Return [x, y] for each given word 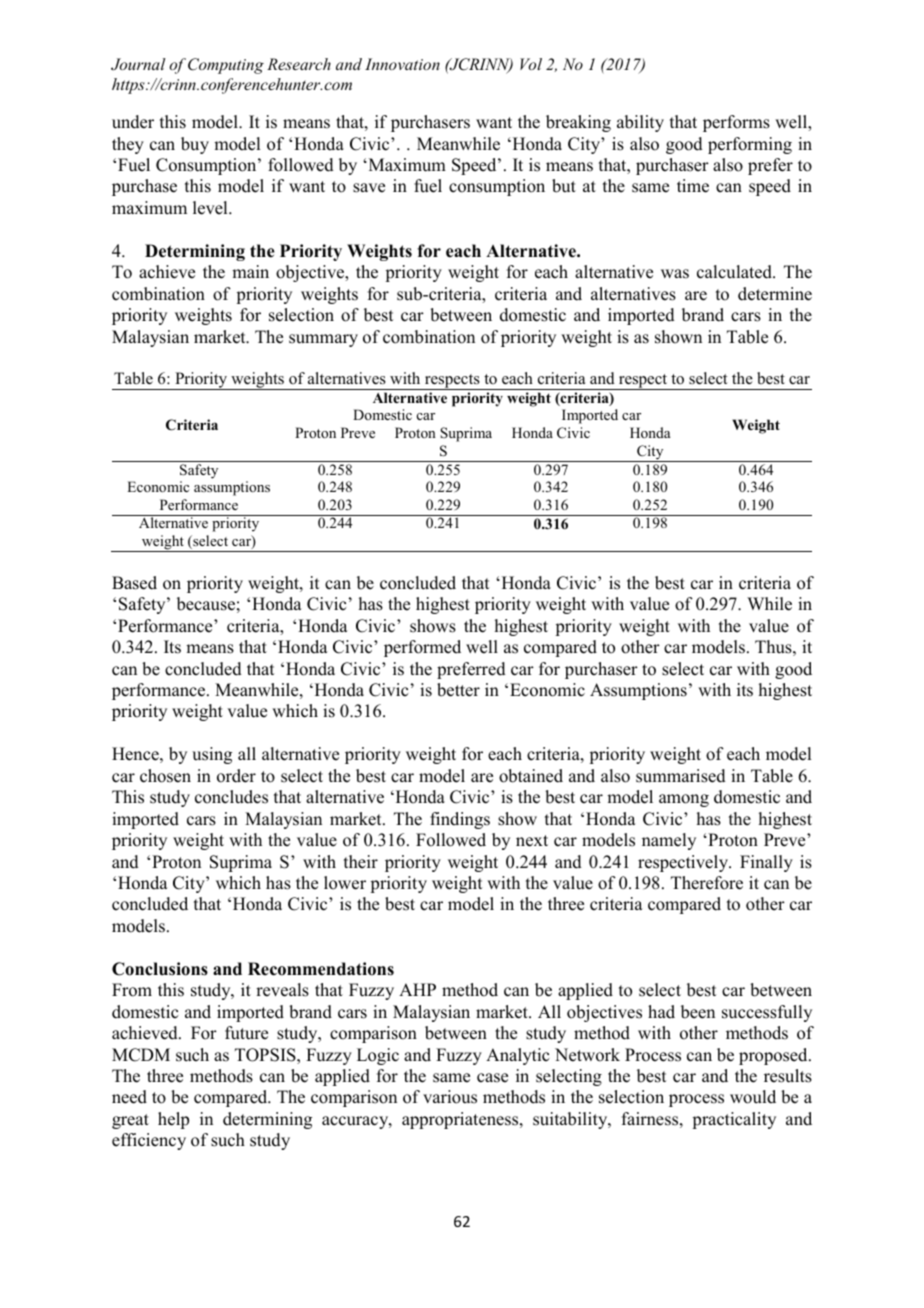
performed [422, 648]
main [250, 271]
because [206, 604]
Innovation [402, 64]
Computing [226, 66]
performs [736, 123]
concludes [231, 797]
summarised [681, 776]
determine [775, 294]
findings [460, 820]
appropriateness [461, 1120]
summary [323, 340]
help [173, 1120]
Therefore [707, 883]
